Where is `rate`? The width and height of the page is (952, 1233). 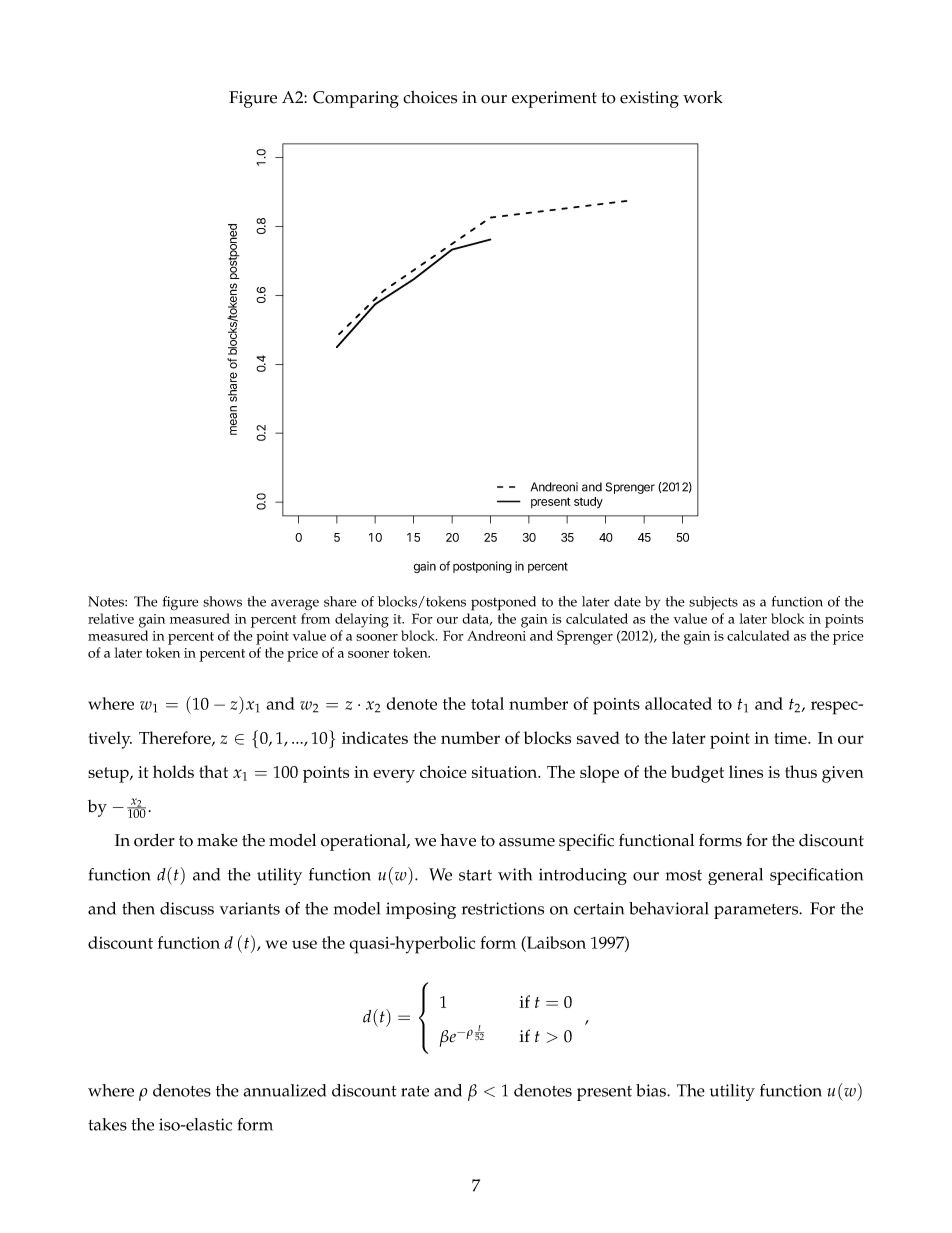
rate is located at coordinates (415, 1091).
